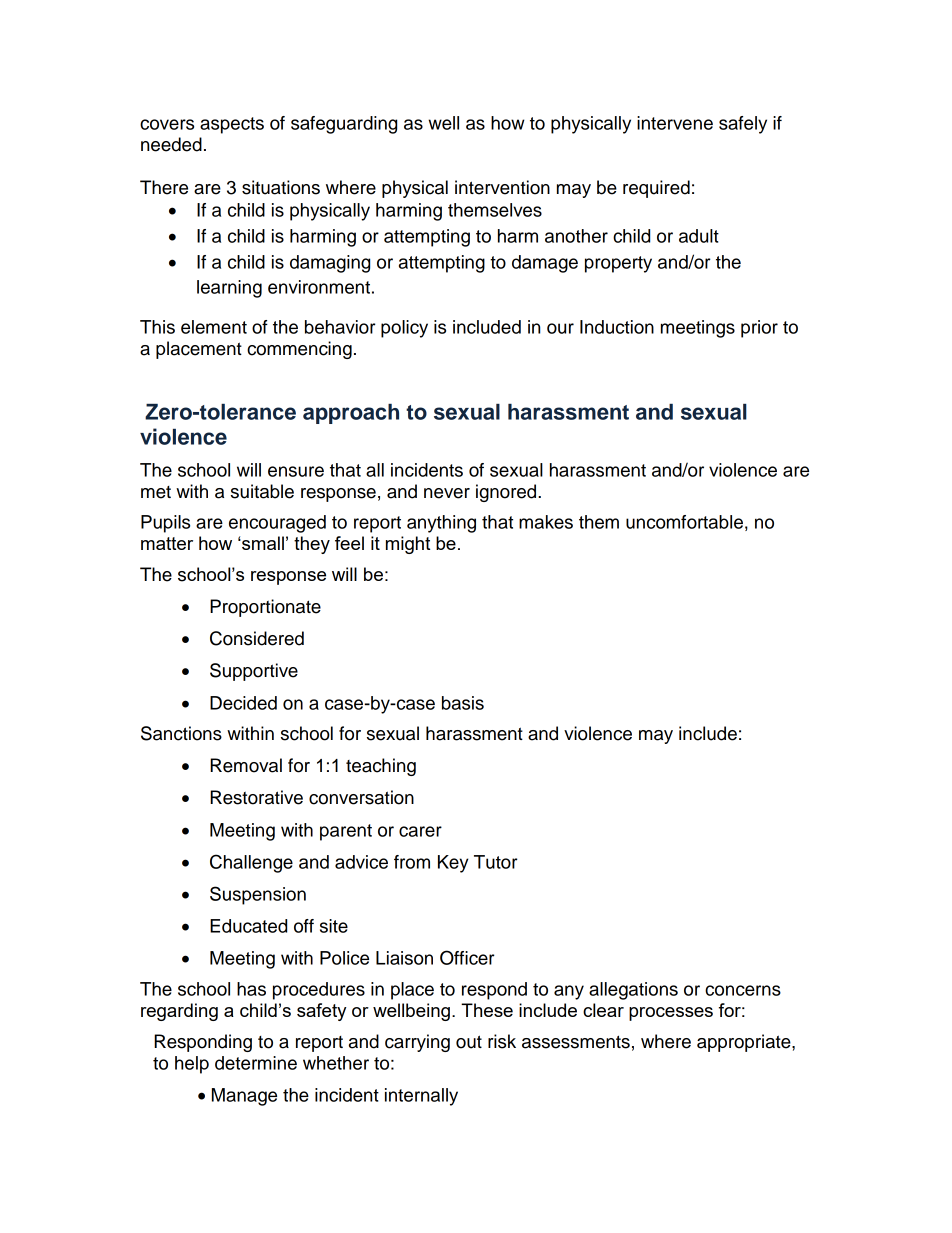 Image resolution: width=952 pixels, height=1233 pixels. Describe the element at coordinates (745, 1043) in the screenshot. I see `appropriate` at that location.
